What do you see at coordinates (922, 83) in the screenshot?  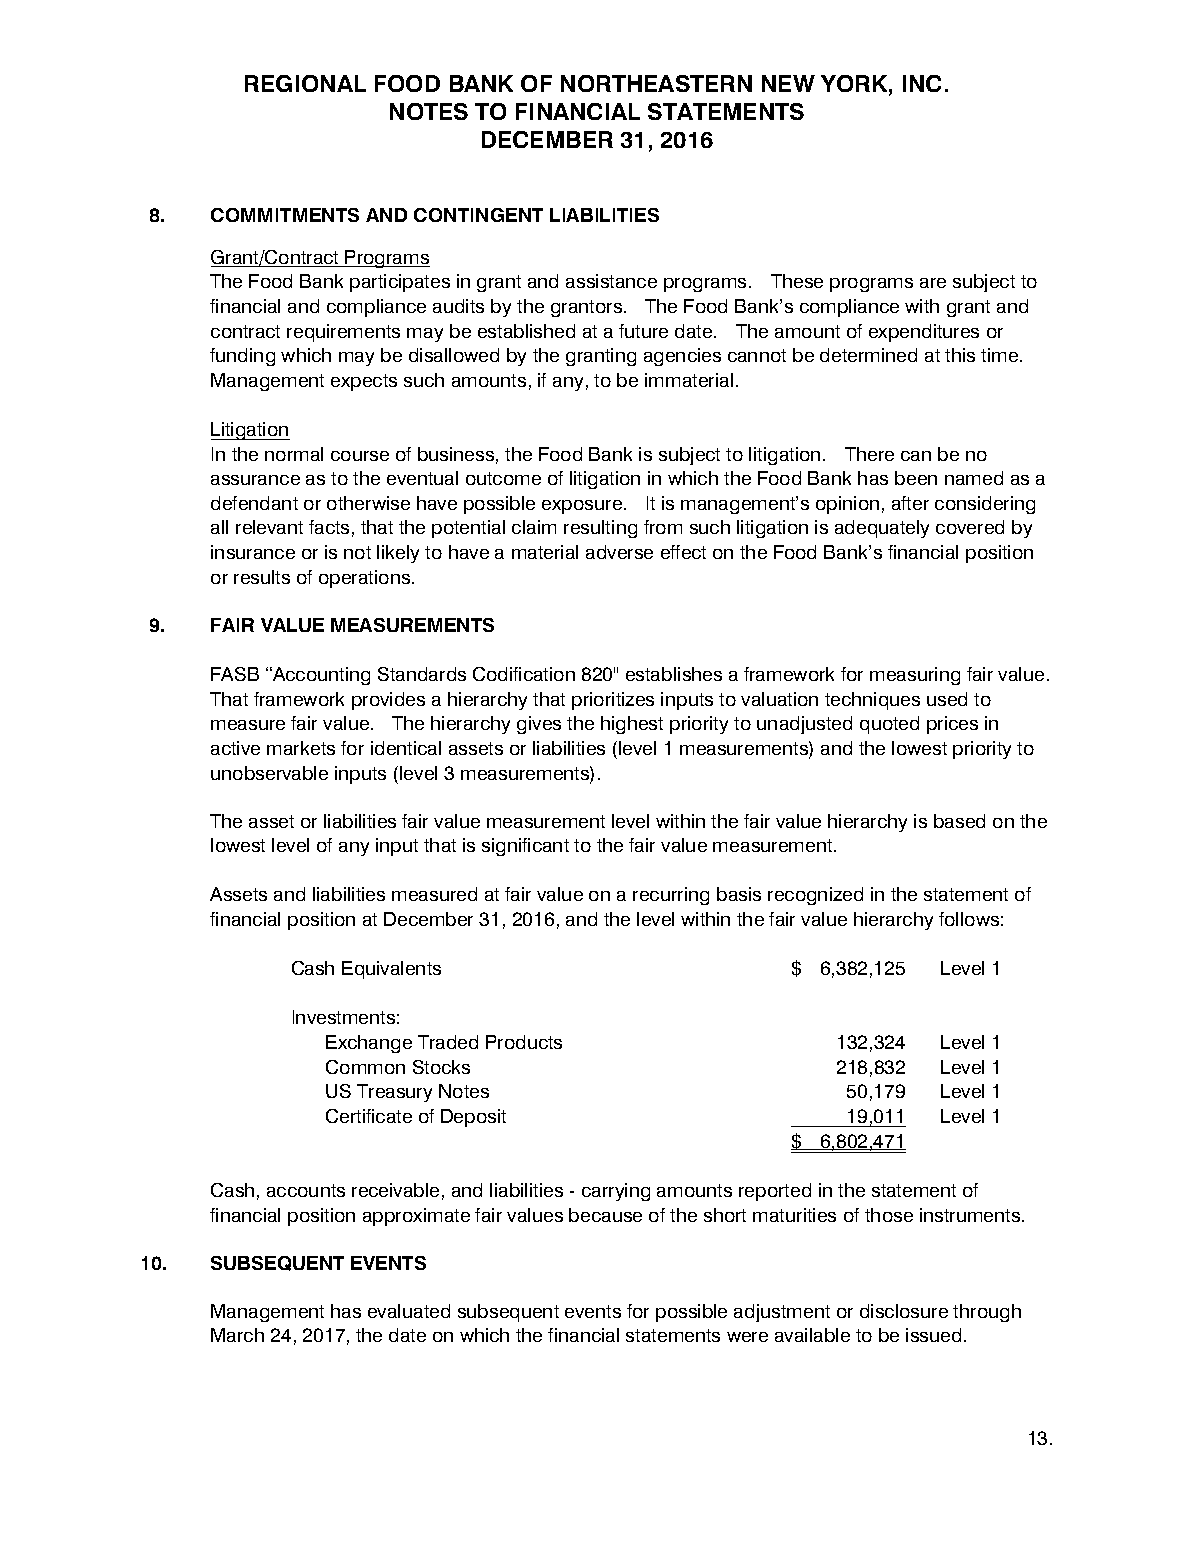 I see `INC` at bounding box center [922, 83].
